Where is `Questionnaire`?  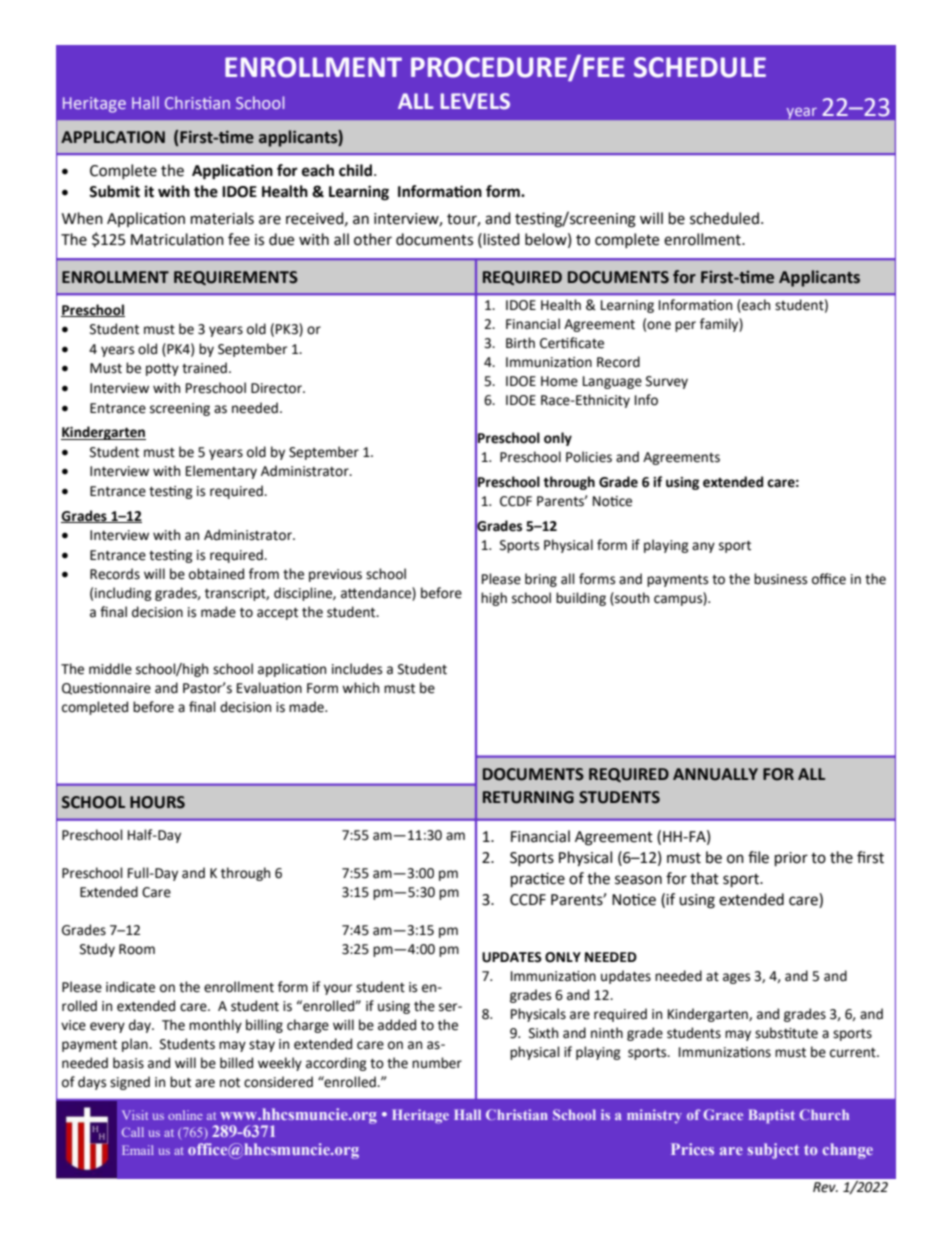 Questionnaire is located at coordinates (106, 689).
